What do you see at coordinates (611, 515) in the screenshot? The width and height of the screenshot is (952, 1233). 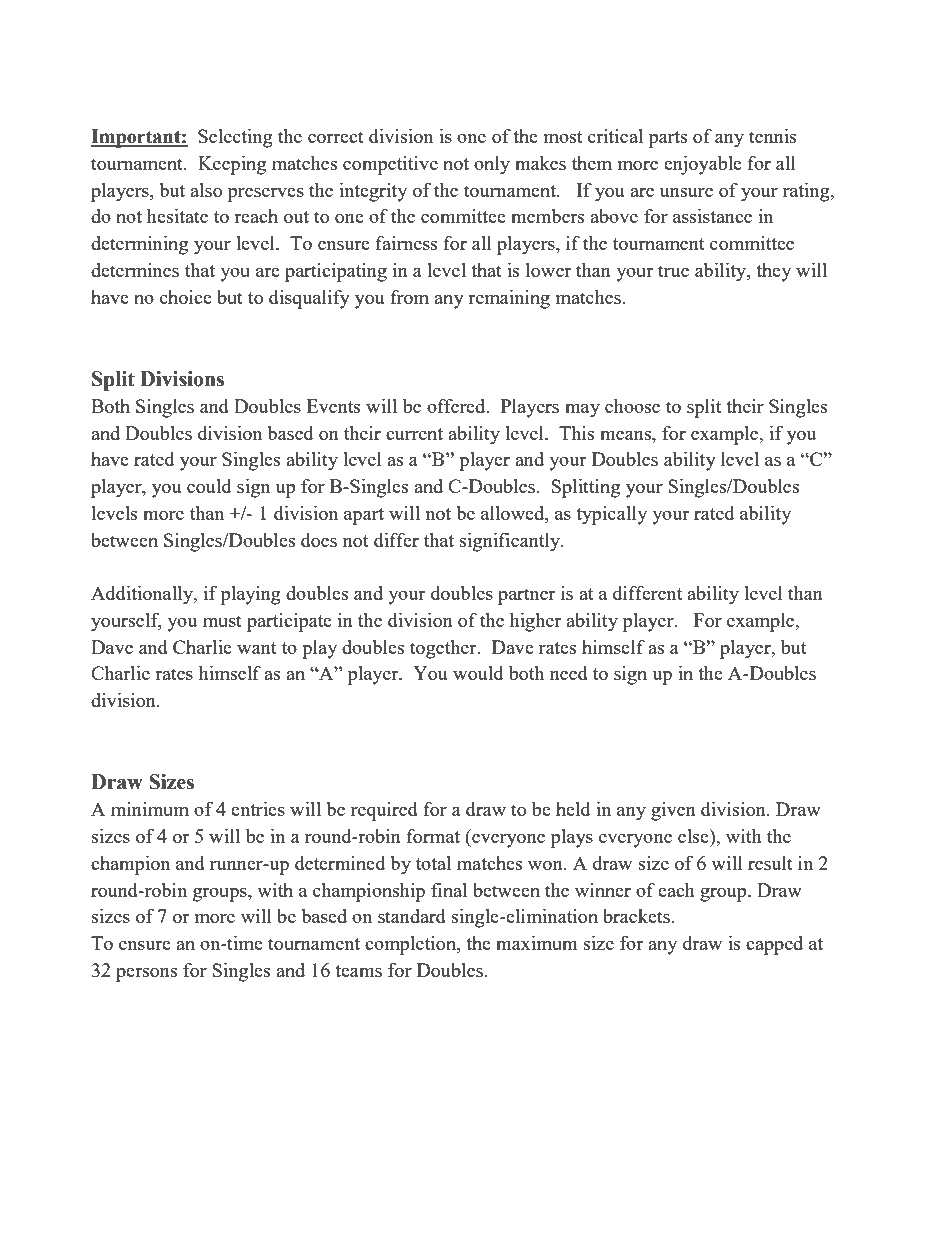 I see `typically` at bounding box center [611, 515].
